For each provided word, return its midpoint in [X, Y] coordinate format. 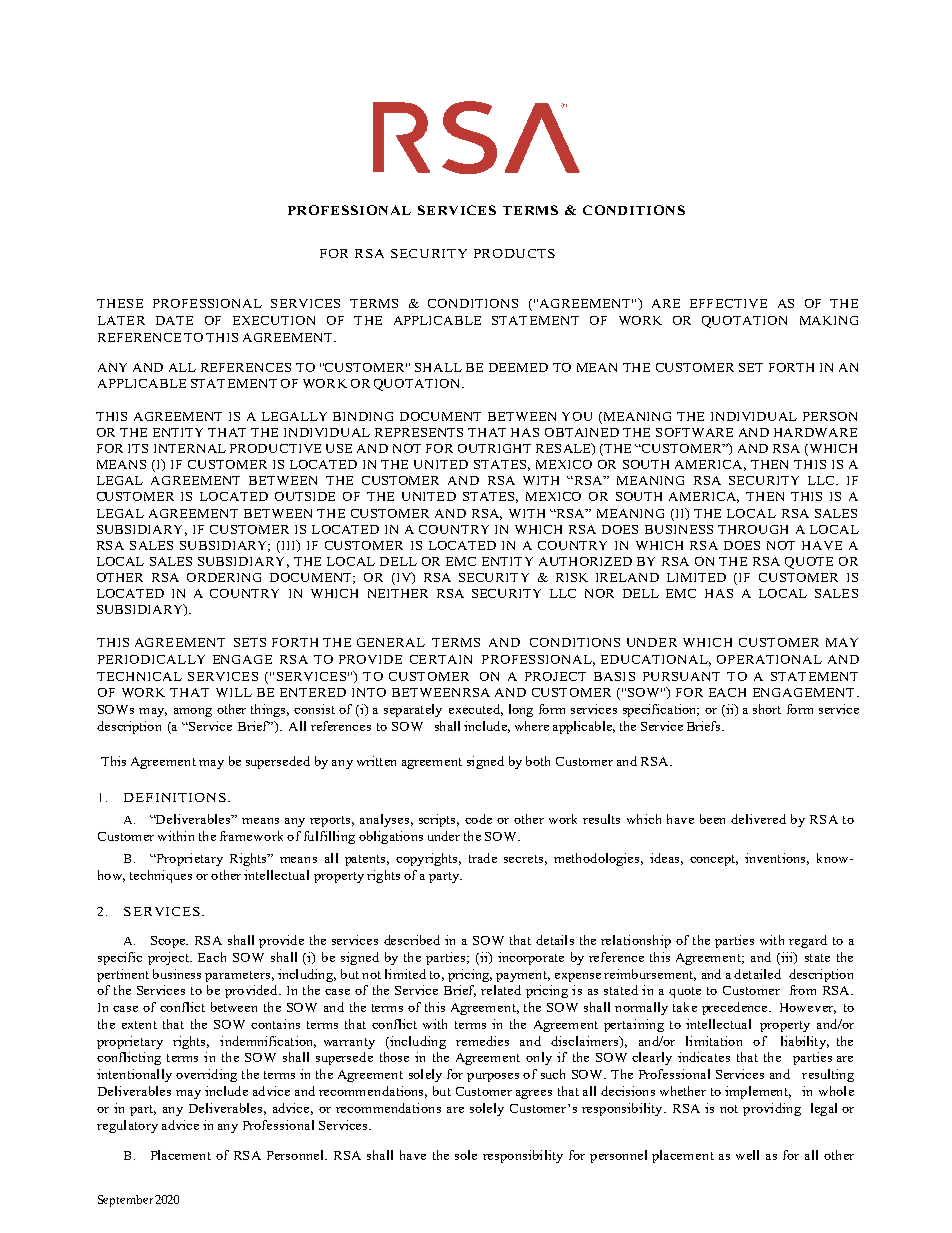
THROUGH [753, 529]
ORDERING [224, 577]
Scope [169, 942]
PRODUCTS [514, 253]
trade [483, 858]
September [125, 1201]
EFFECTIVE [728, 303]
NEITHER [398, 593]
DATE [174, 320]
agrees [534, 1094]
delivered [758, 819]
